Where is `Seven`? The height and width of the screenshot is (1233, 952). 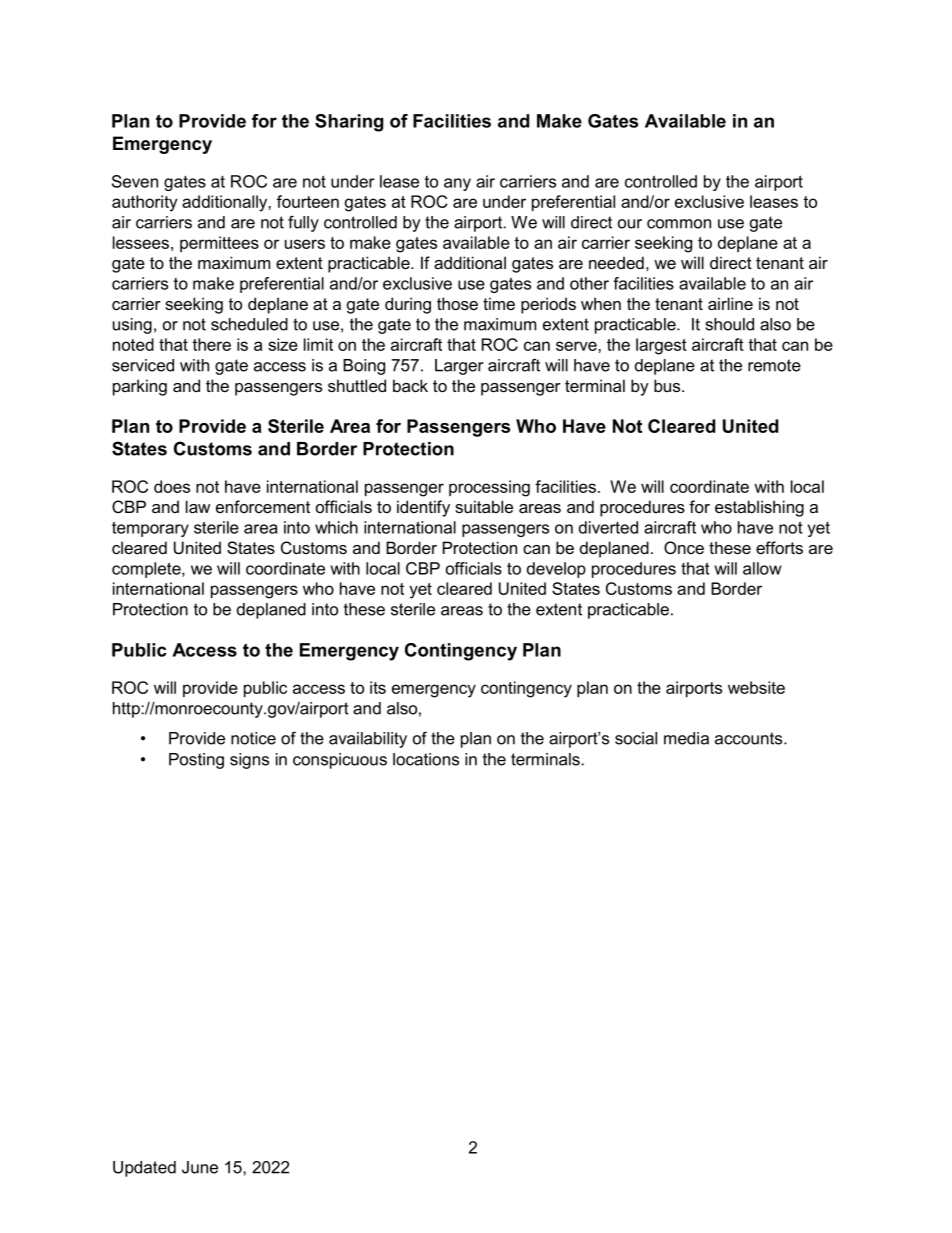 Seven is located at coordinates (135, 181).
